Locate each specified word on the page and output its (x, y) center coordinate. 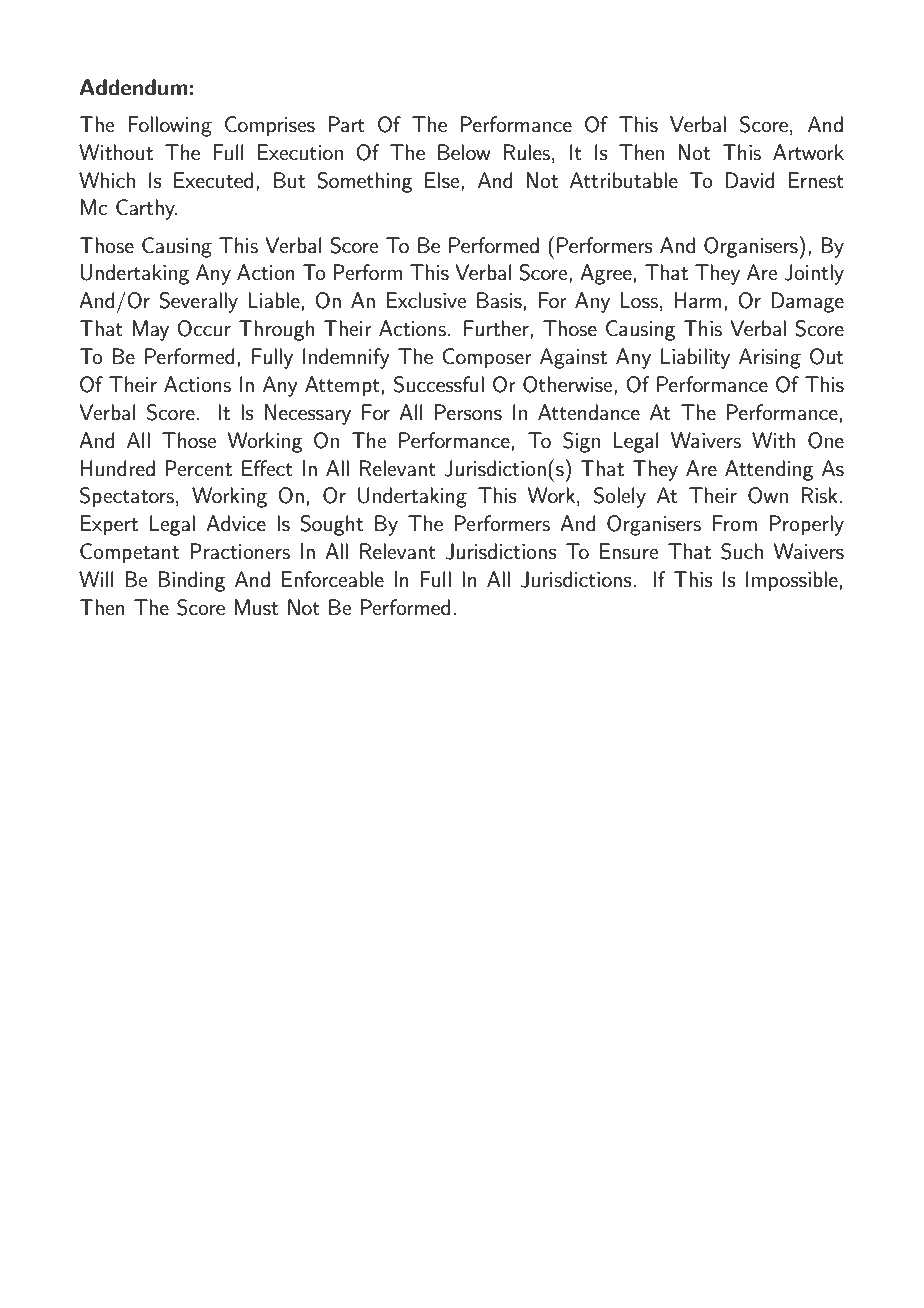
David (750, 180)
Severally (198, 302)
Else (443, 180)
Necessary (308, 414)
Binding (192, 581)
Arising (770, 358)
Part (347, 124)
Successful (439, 384)
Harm (698, 300)
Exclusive (426, 300)
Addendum (134, 87)
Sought (331, 525)
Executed (213, 180)
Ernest (816, 180)
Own (768, 495)
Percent (198, 468)
